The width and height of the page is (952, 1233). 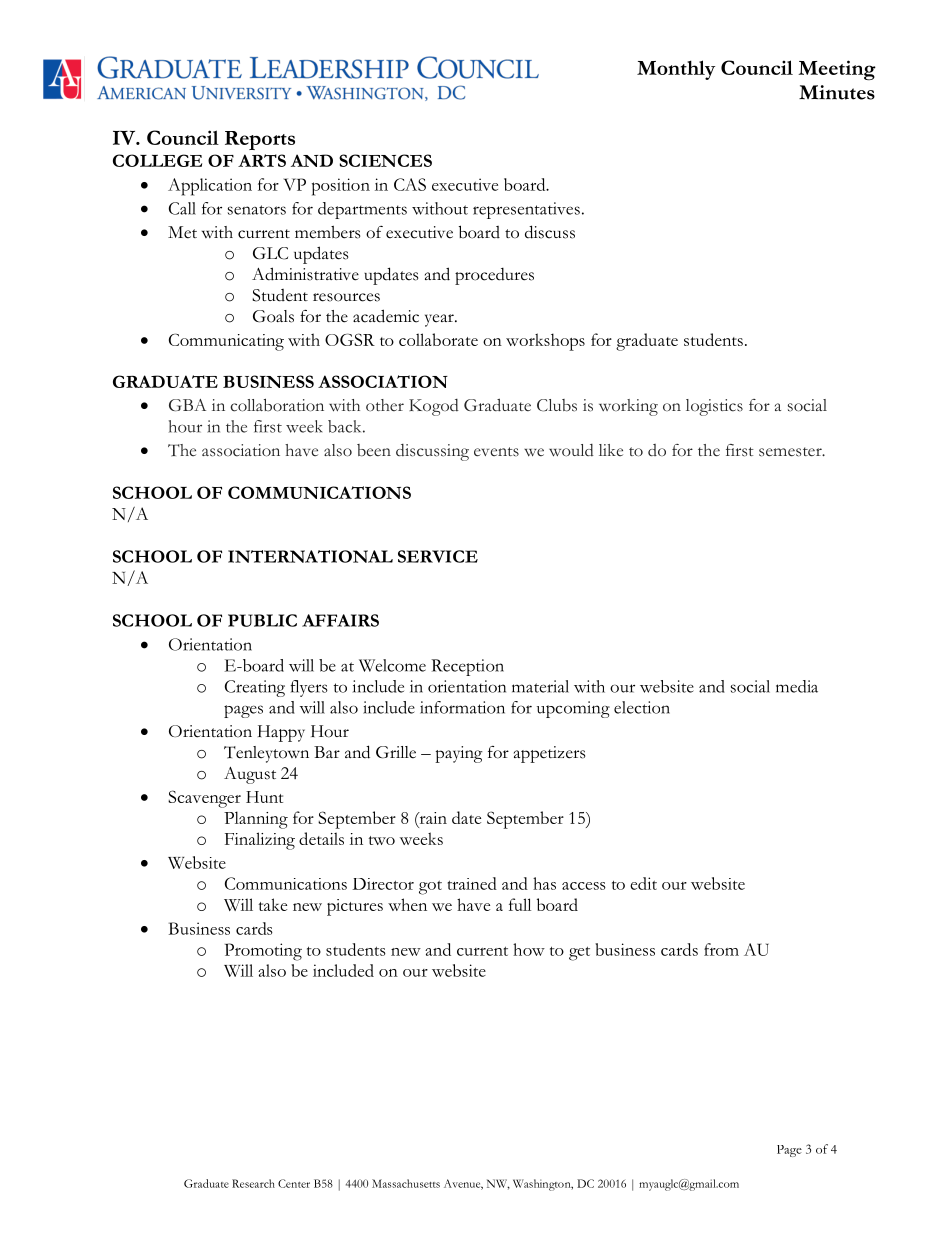 I want to click on Minutes, so click(x=837, y=92).
